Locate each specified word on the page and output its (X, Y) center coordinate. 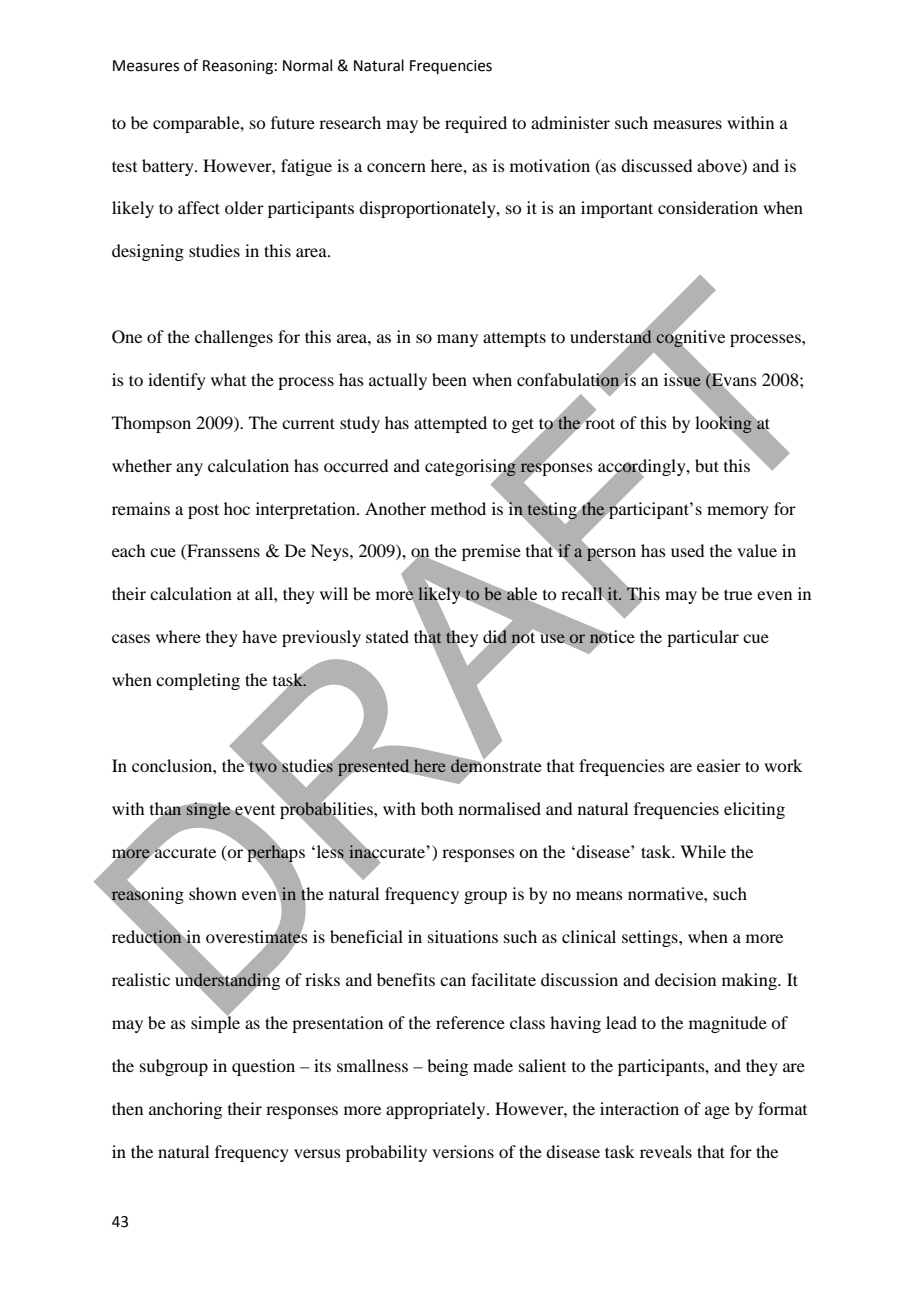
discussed (656, 165)
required (476, 124)
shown (213, 893)
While (703, 851)
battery (169, 167)
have (259, 636)
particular (703, 638)
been (449, 379)
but (707, 465)
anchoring (185, 1110)
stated (387, 636)
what (228, 379)
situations (463, 936)
